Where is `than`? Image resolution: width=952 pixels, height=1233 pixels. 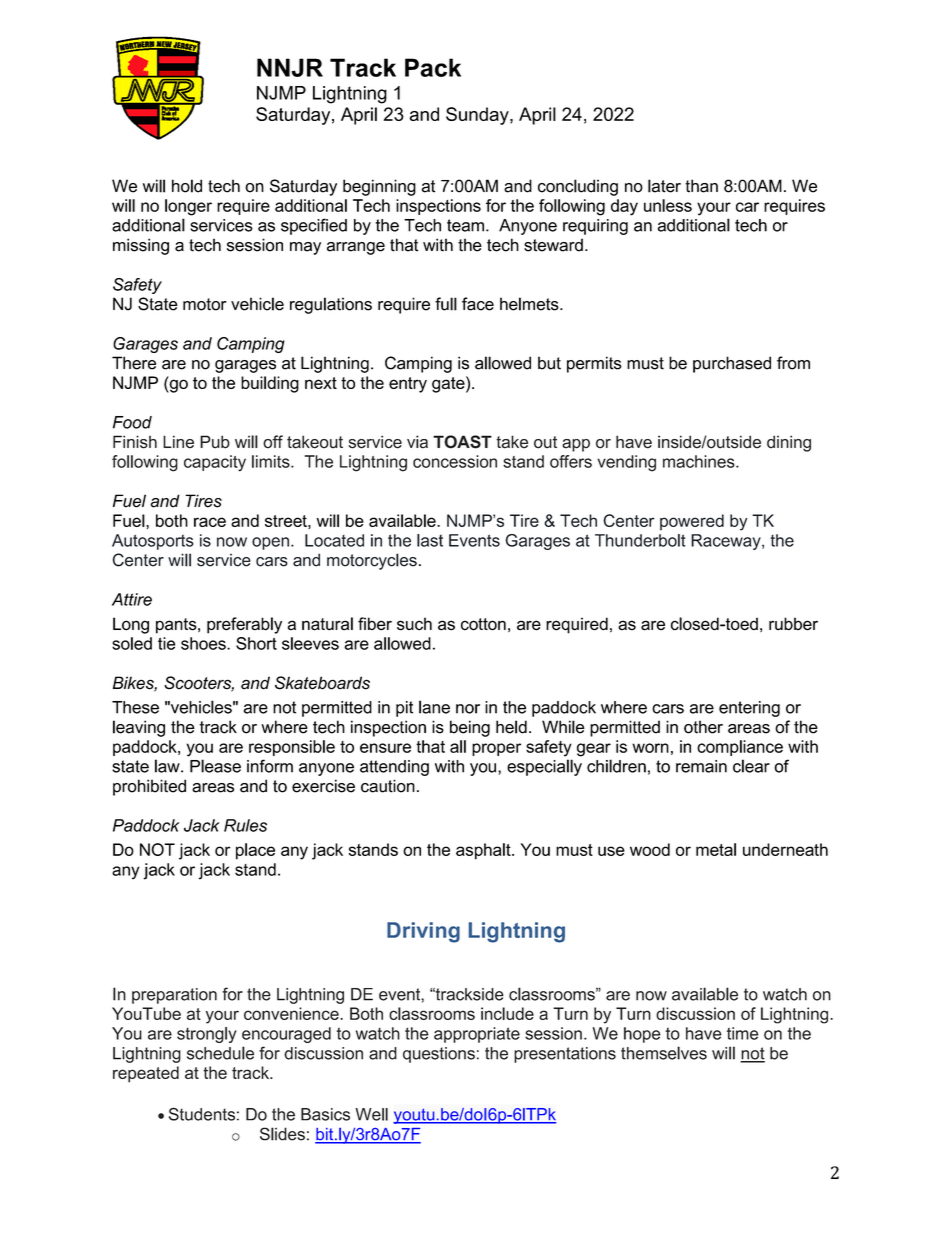 than is located at coordinates (701, 186).
